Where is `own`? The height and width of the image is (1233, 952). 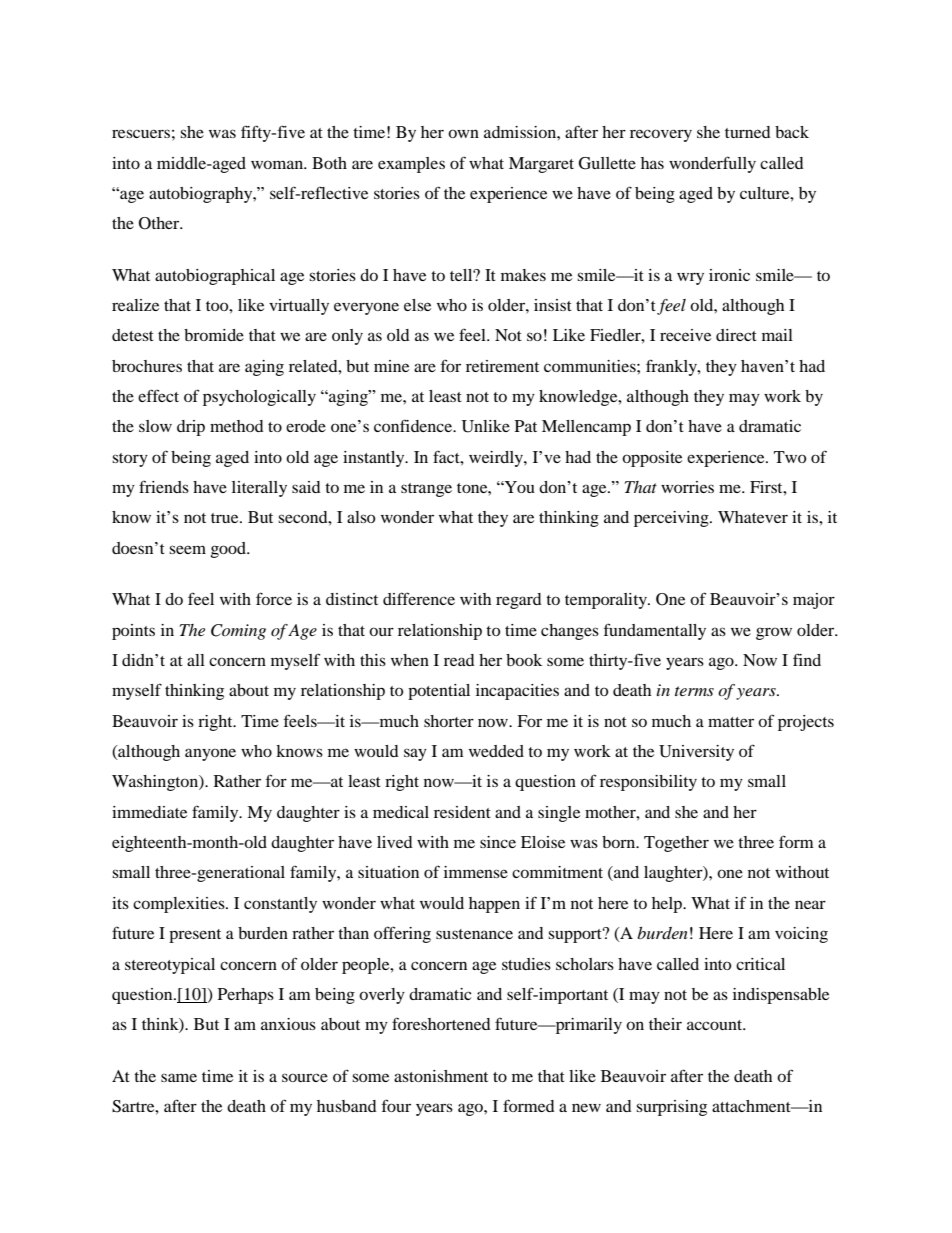
own is located at coordinates (463, 133).
